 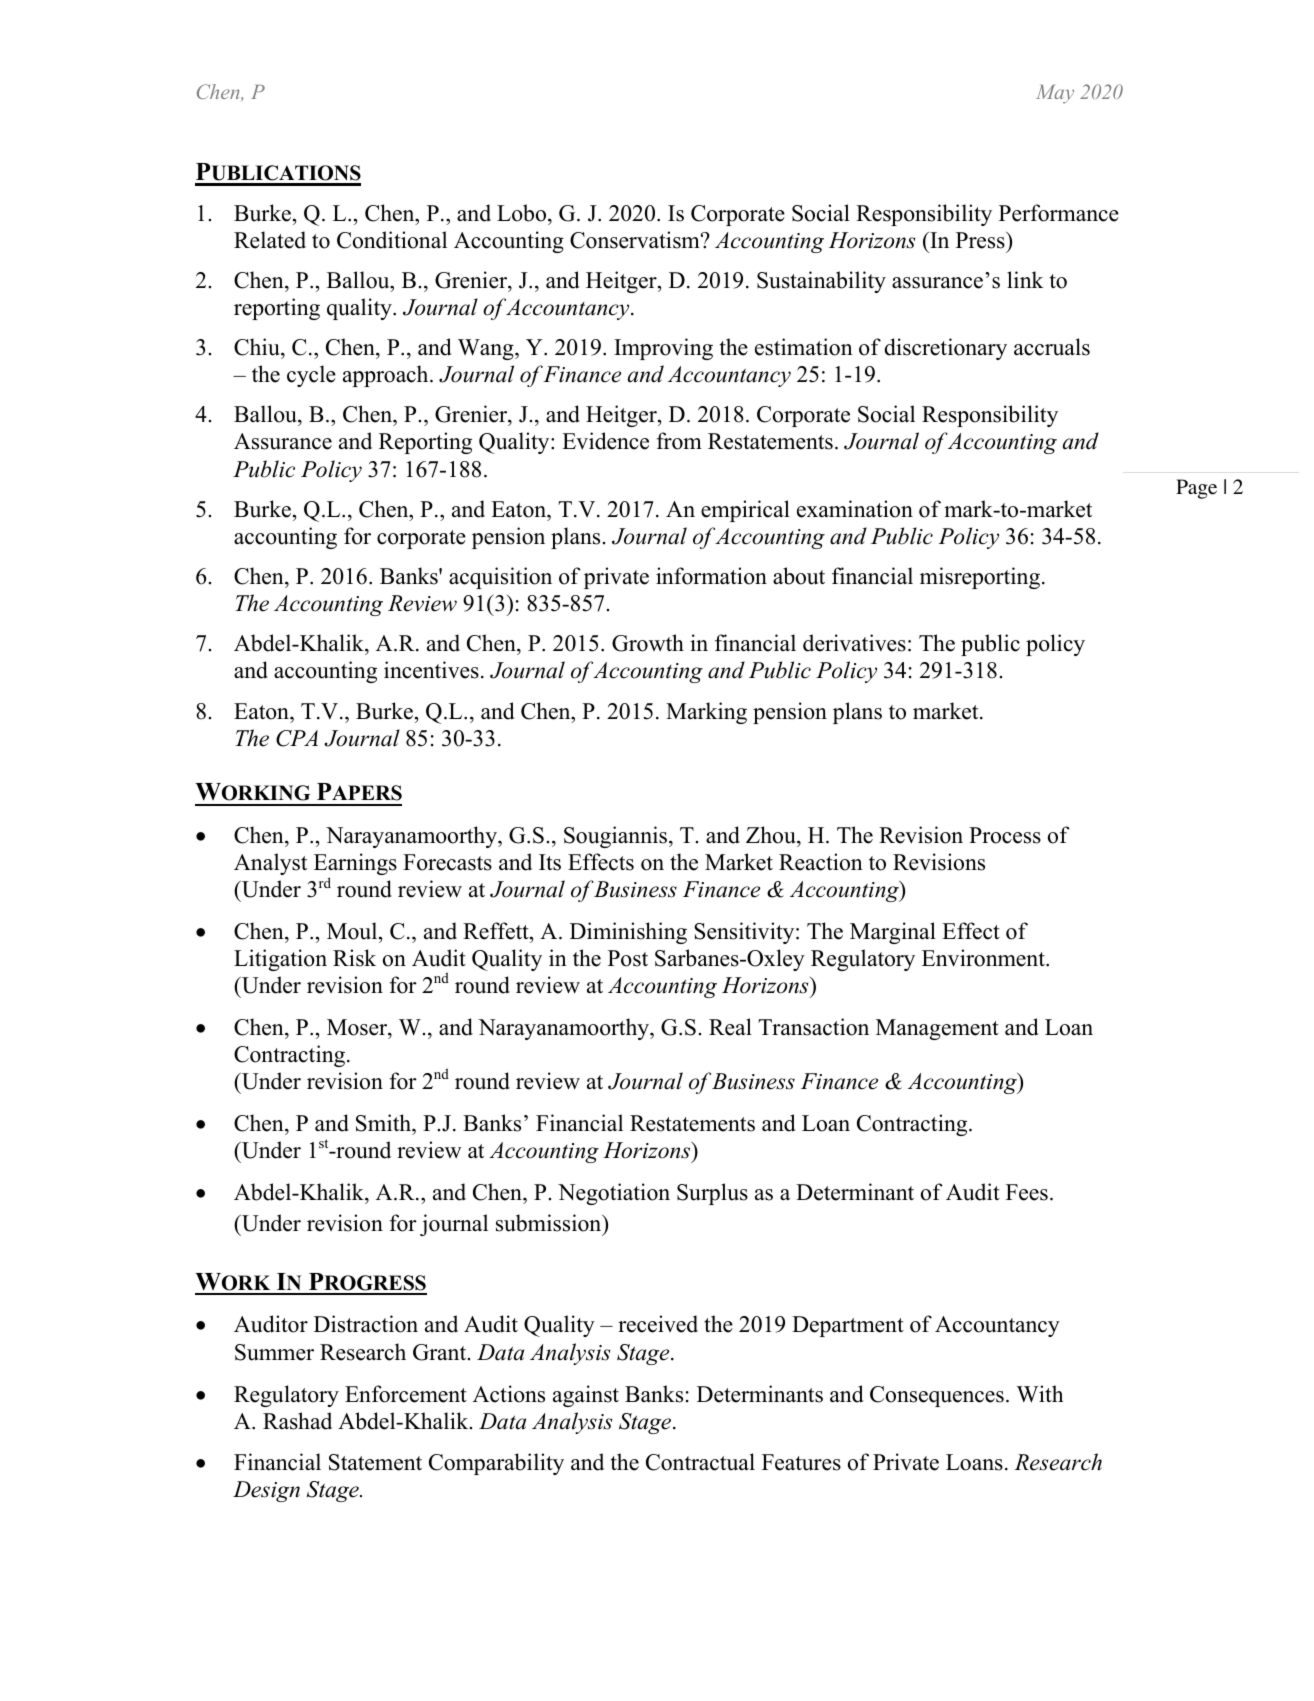 What do you see at coordinates (821, 282) in the screenshot?
I see `Sustainability` at bounding box center [821, 282].
